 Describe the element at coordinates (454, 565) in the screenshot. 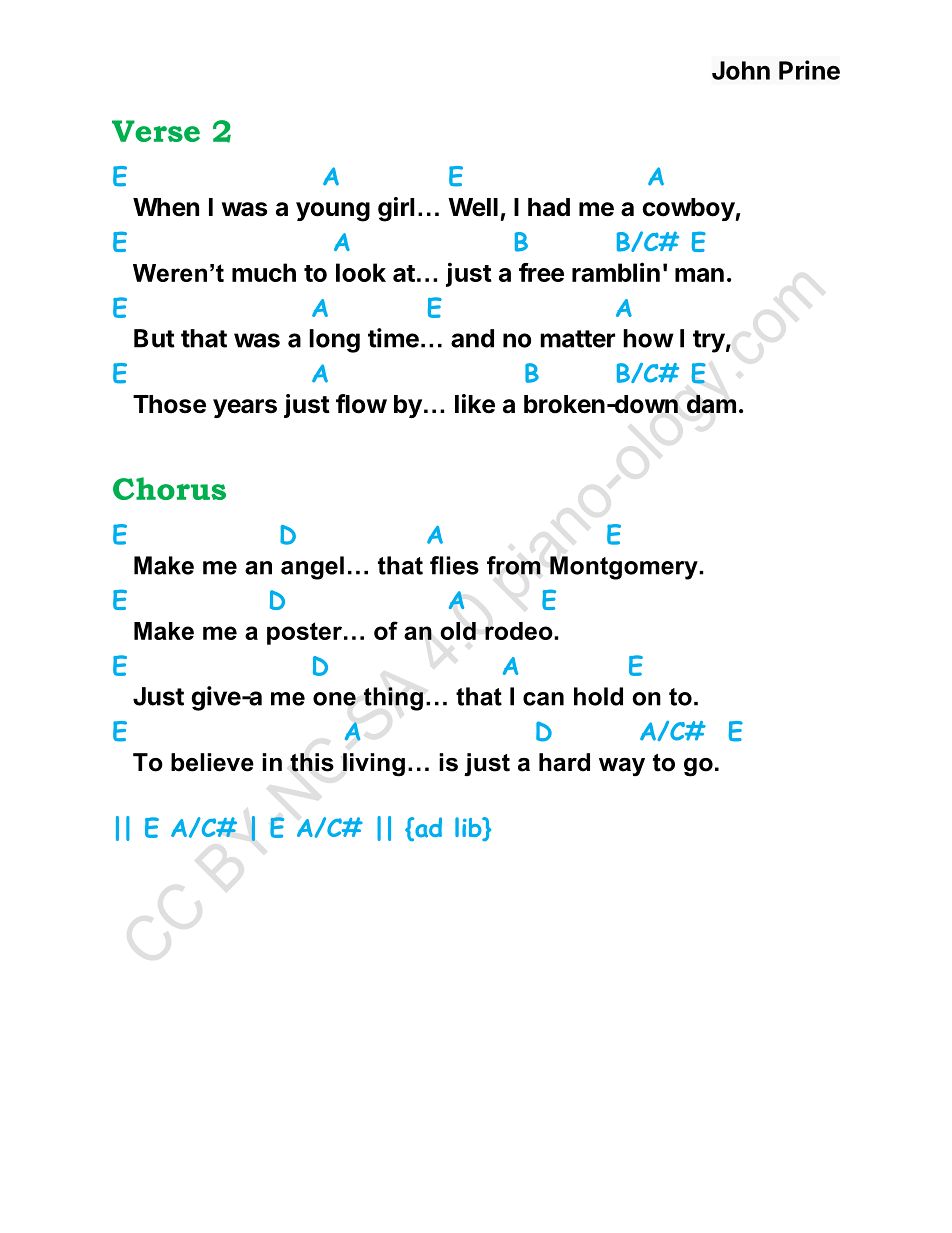

I see `flies` at that location.
